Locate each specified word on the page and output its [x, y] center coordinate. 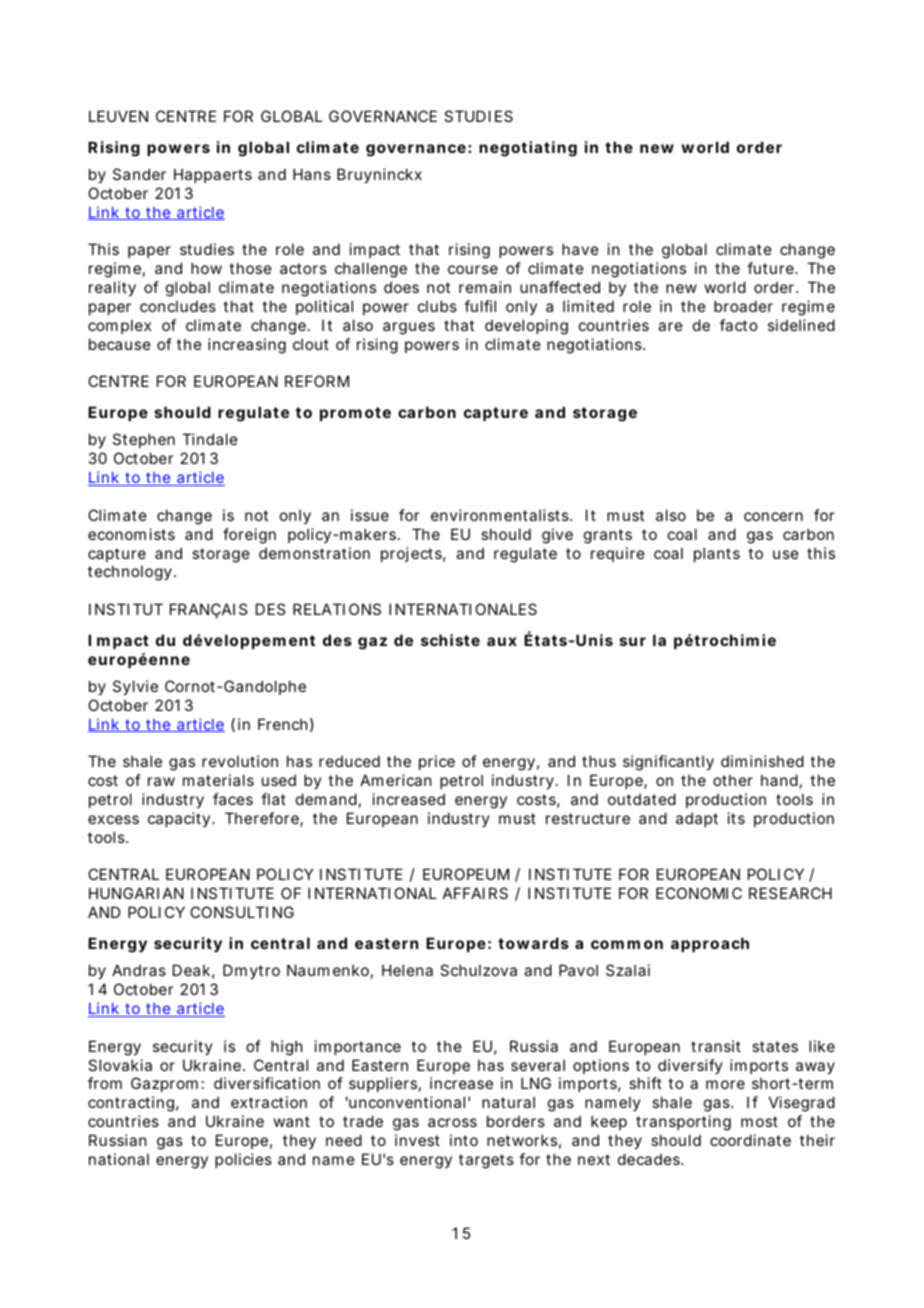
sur [633, 641]
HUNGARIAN [136, 893]
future [771, 268]
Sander [139, 174]
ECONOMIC [699, 893]
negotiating [528, 149]
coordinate [750, 1140]
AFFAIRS [475, 893]
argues [409, 328]
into [464, 1140]
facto [738, 325]
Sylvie [135, 687]
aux [502, 641]
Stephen [144, 440]
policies [243, 1160]
